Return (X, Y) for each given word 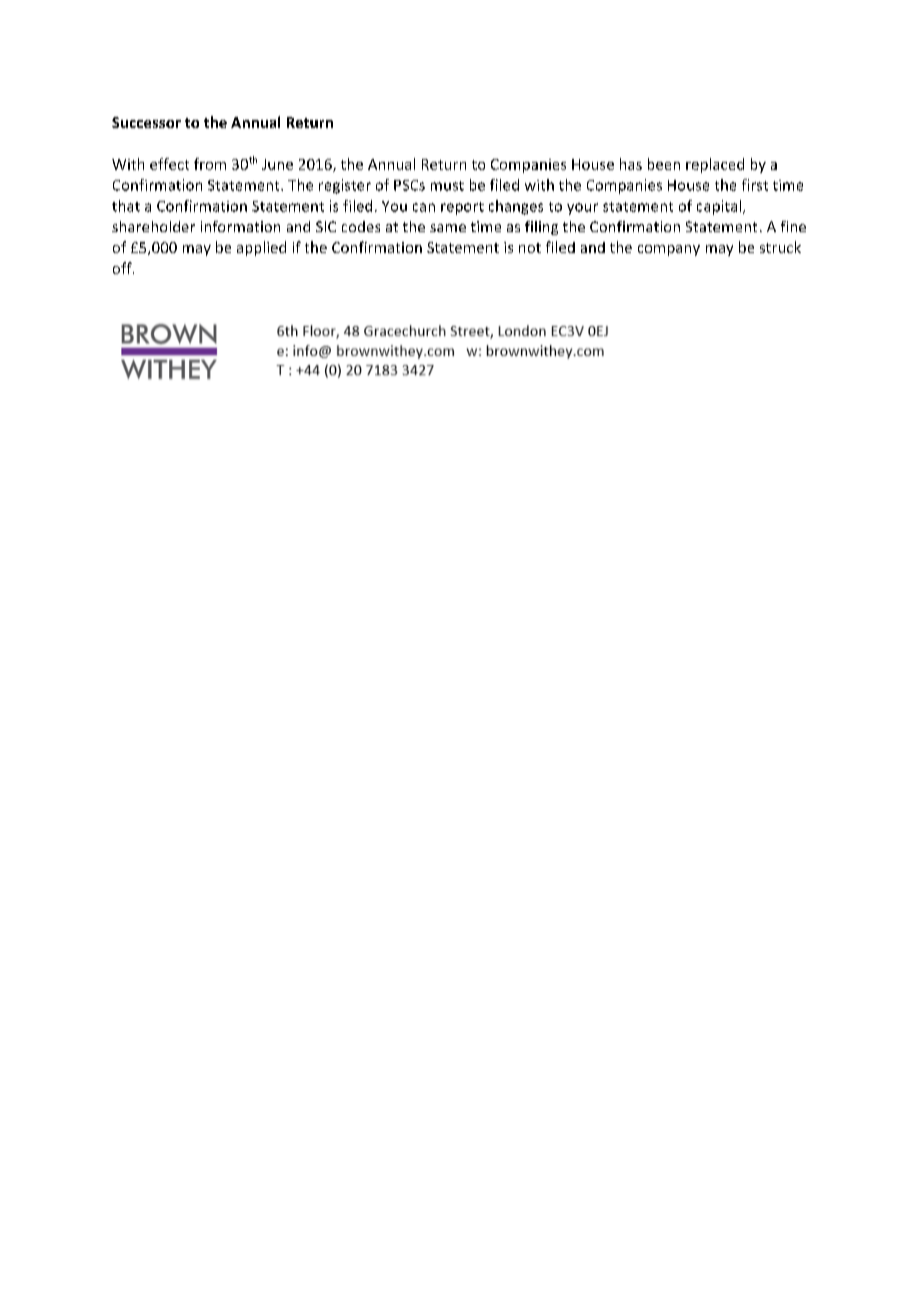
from (210, 164)
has (631, 164)
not (530, 248)
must (447, 186)
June (277, 164)
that (126, 206)
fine (793, 226)
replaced (715, 165)
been (664, 164)
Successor (146, 122)
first (755, 185)
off (123, 268)
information (240, 226)
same (448, 228)
